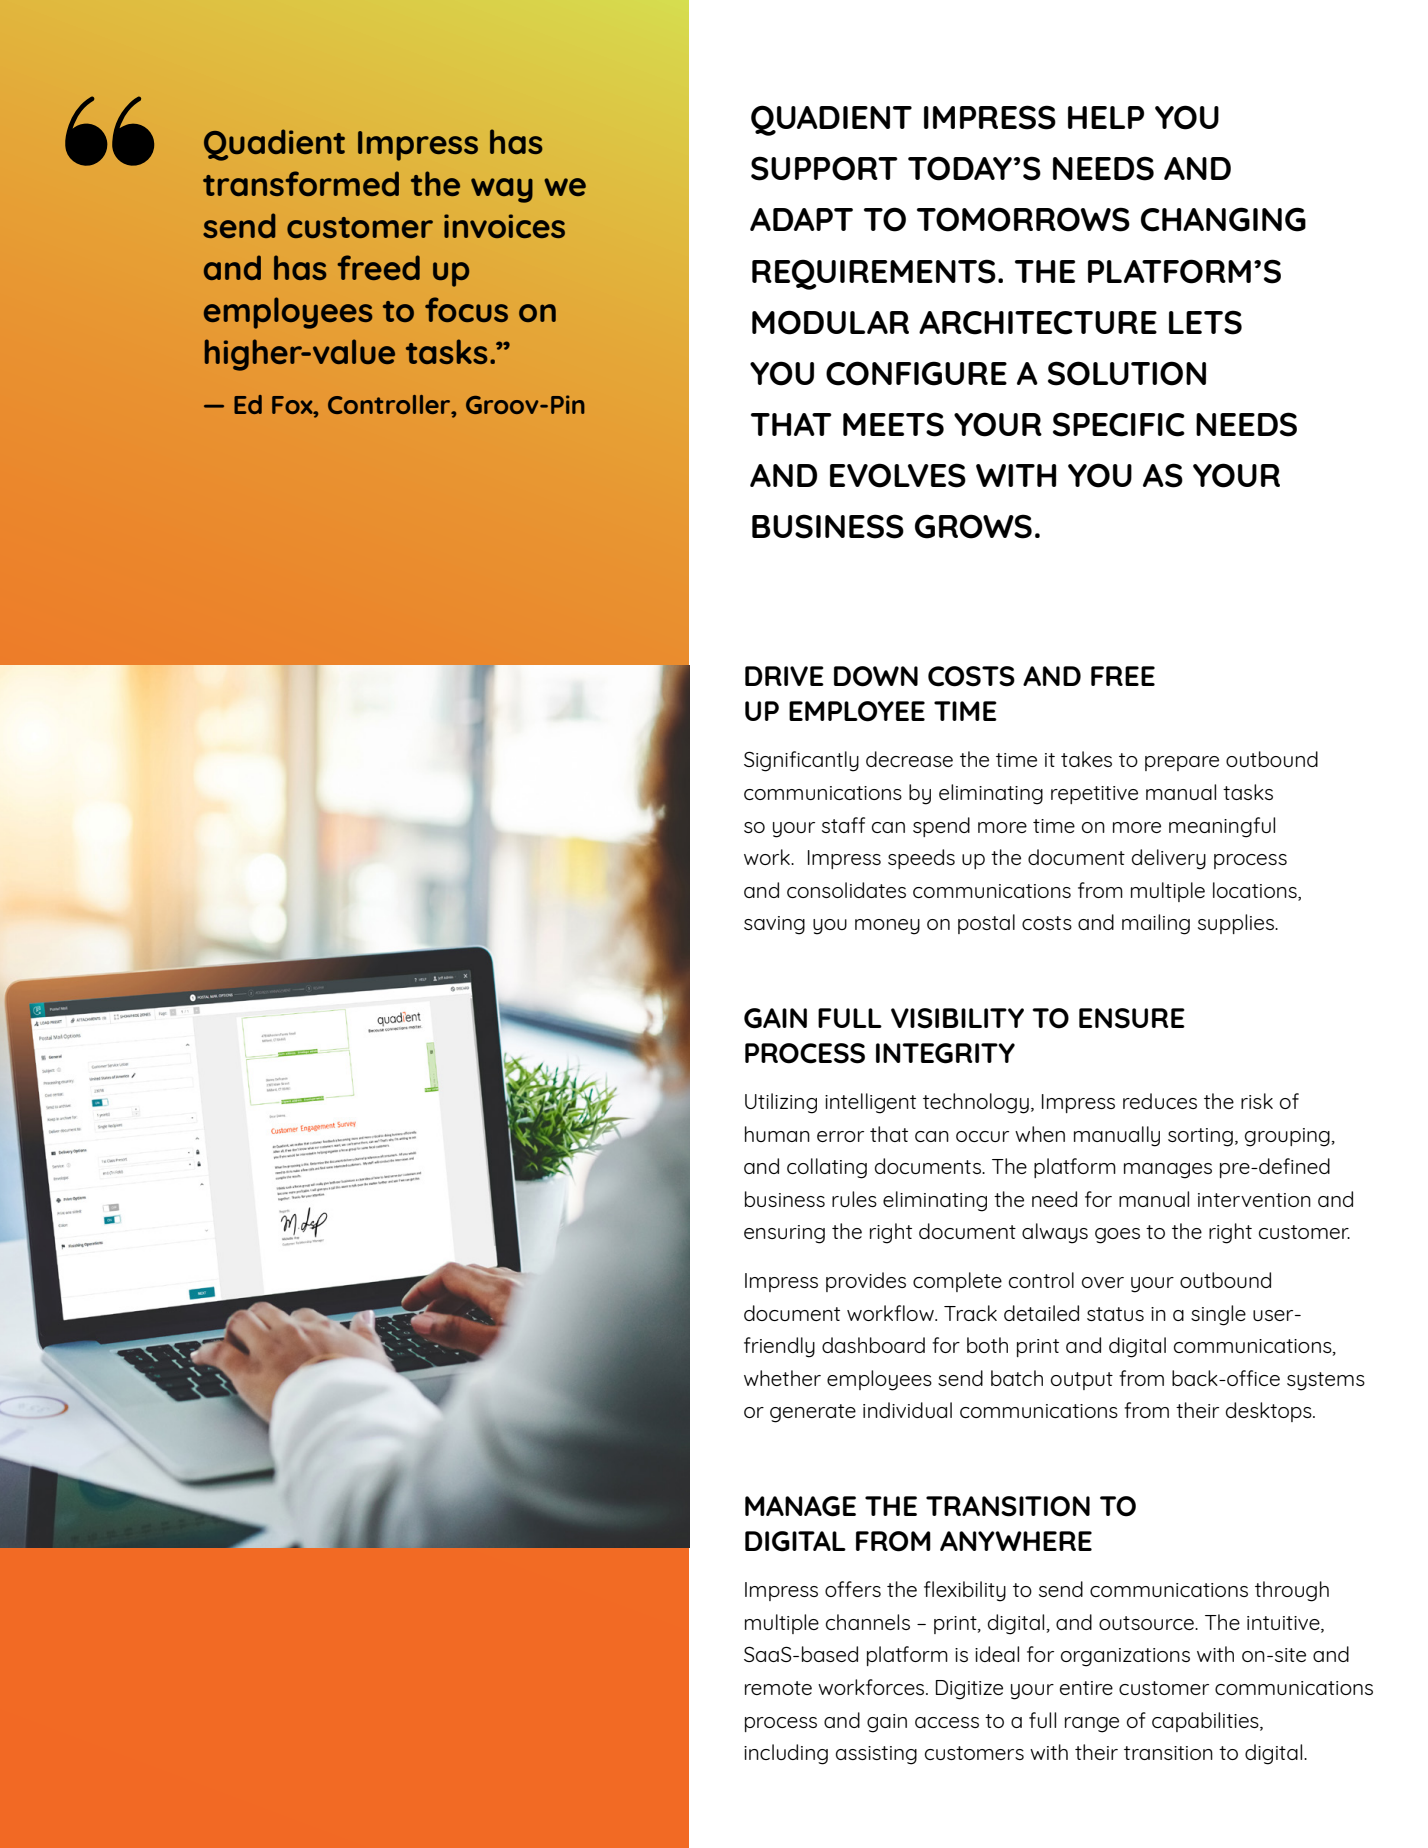 This screenshot has width=1428, height=1848. What do you see at coordinates (786, 1754) in the screenshot?
I see `including` at bounding box center [786, 1754].
